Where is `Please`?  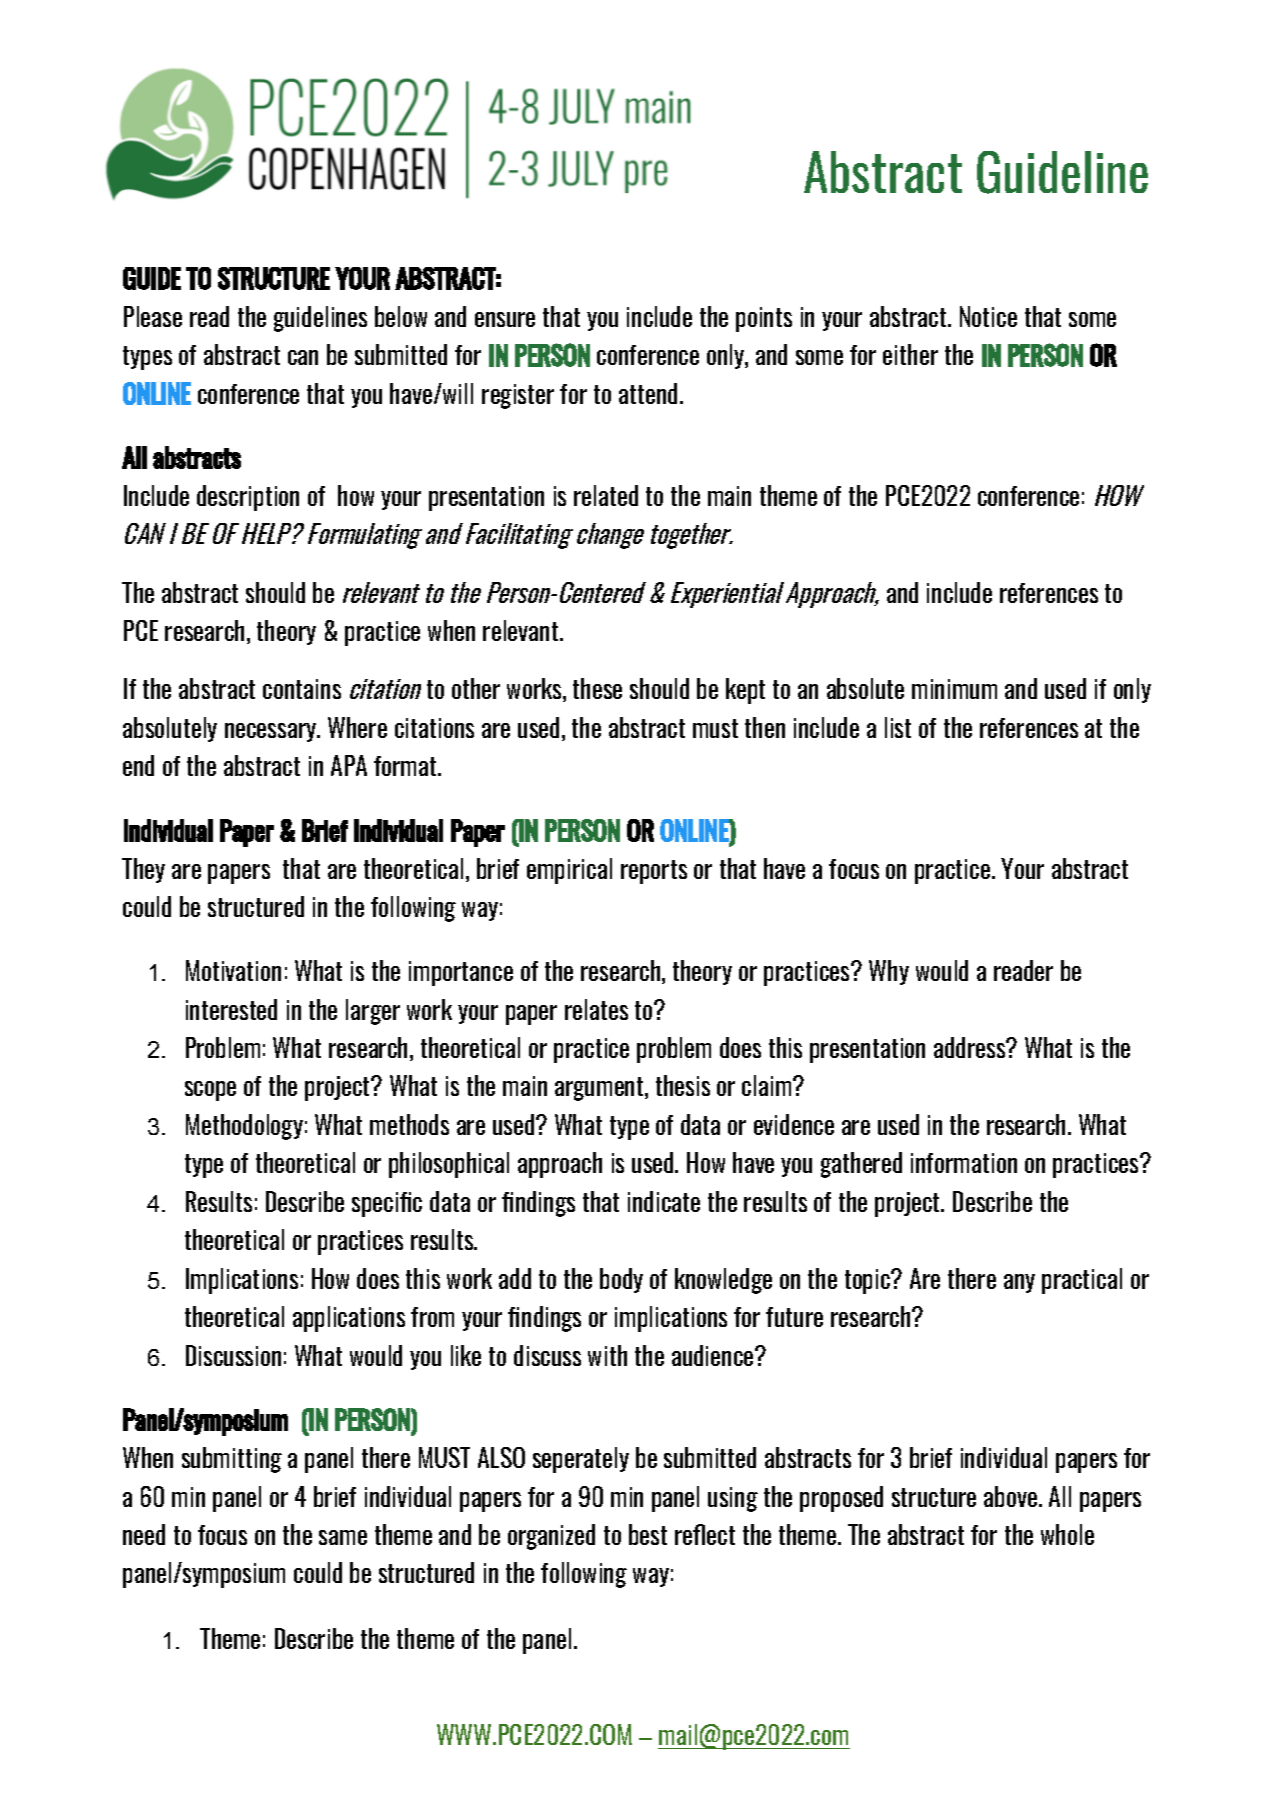 Please is located at coordinates (153, 316).
